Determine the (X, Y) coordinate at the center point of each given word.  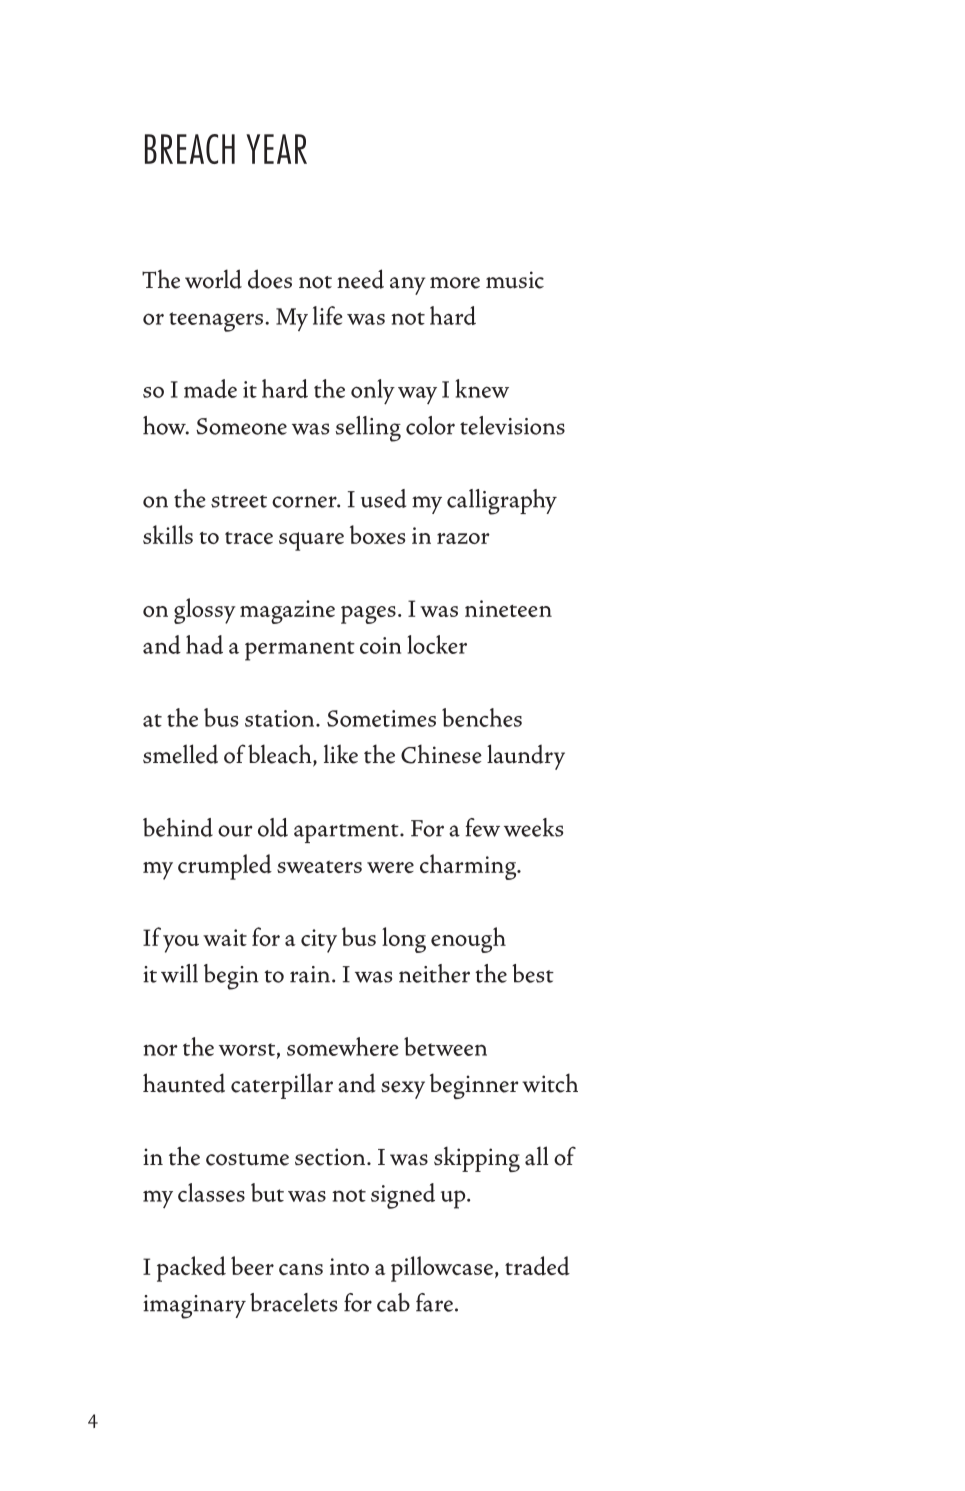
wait (225, 937)
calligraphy (502, 502)
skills (168, 534)
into (349, 1266)
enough (468, 940)
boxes (378, 534)
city (319, 941)
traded (537, 1266)
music (515, 280)
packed (191, 1269)
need (360, 279)
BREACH (190, 149)
